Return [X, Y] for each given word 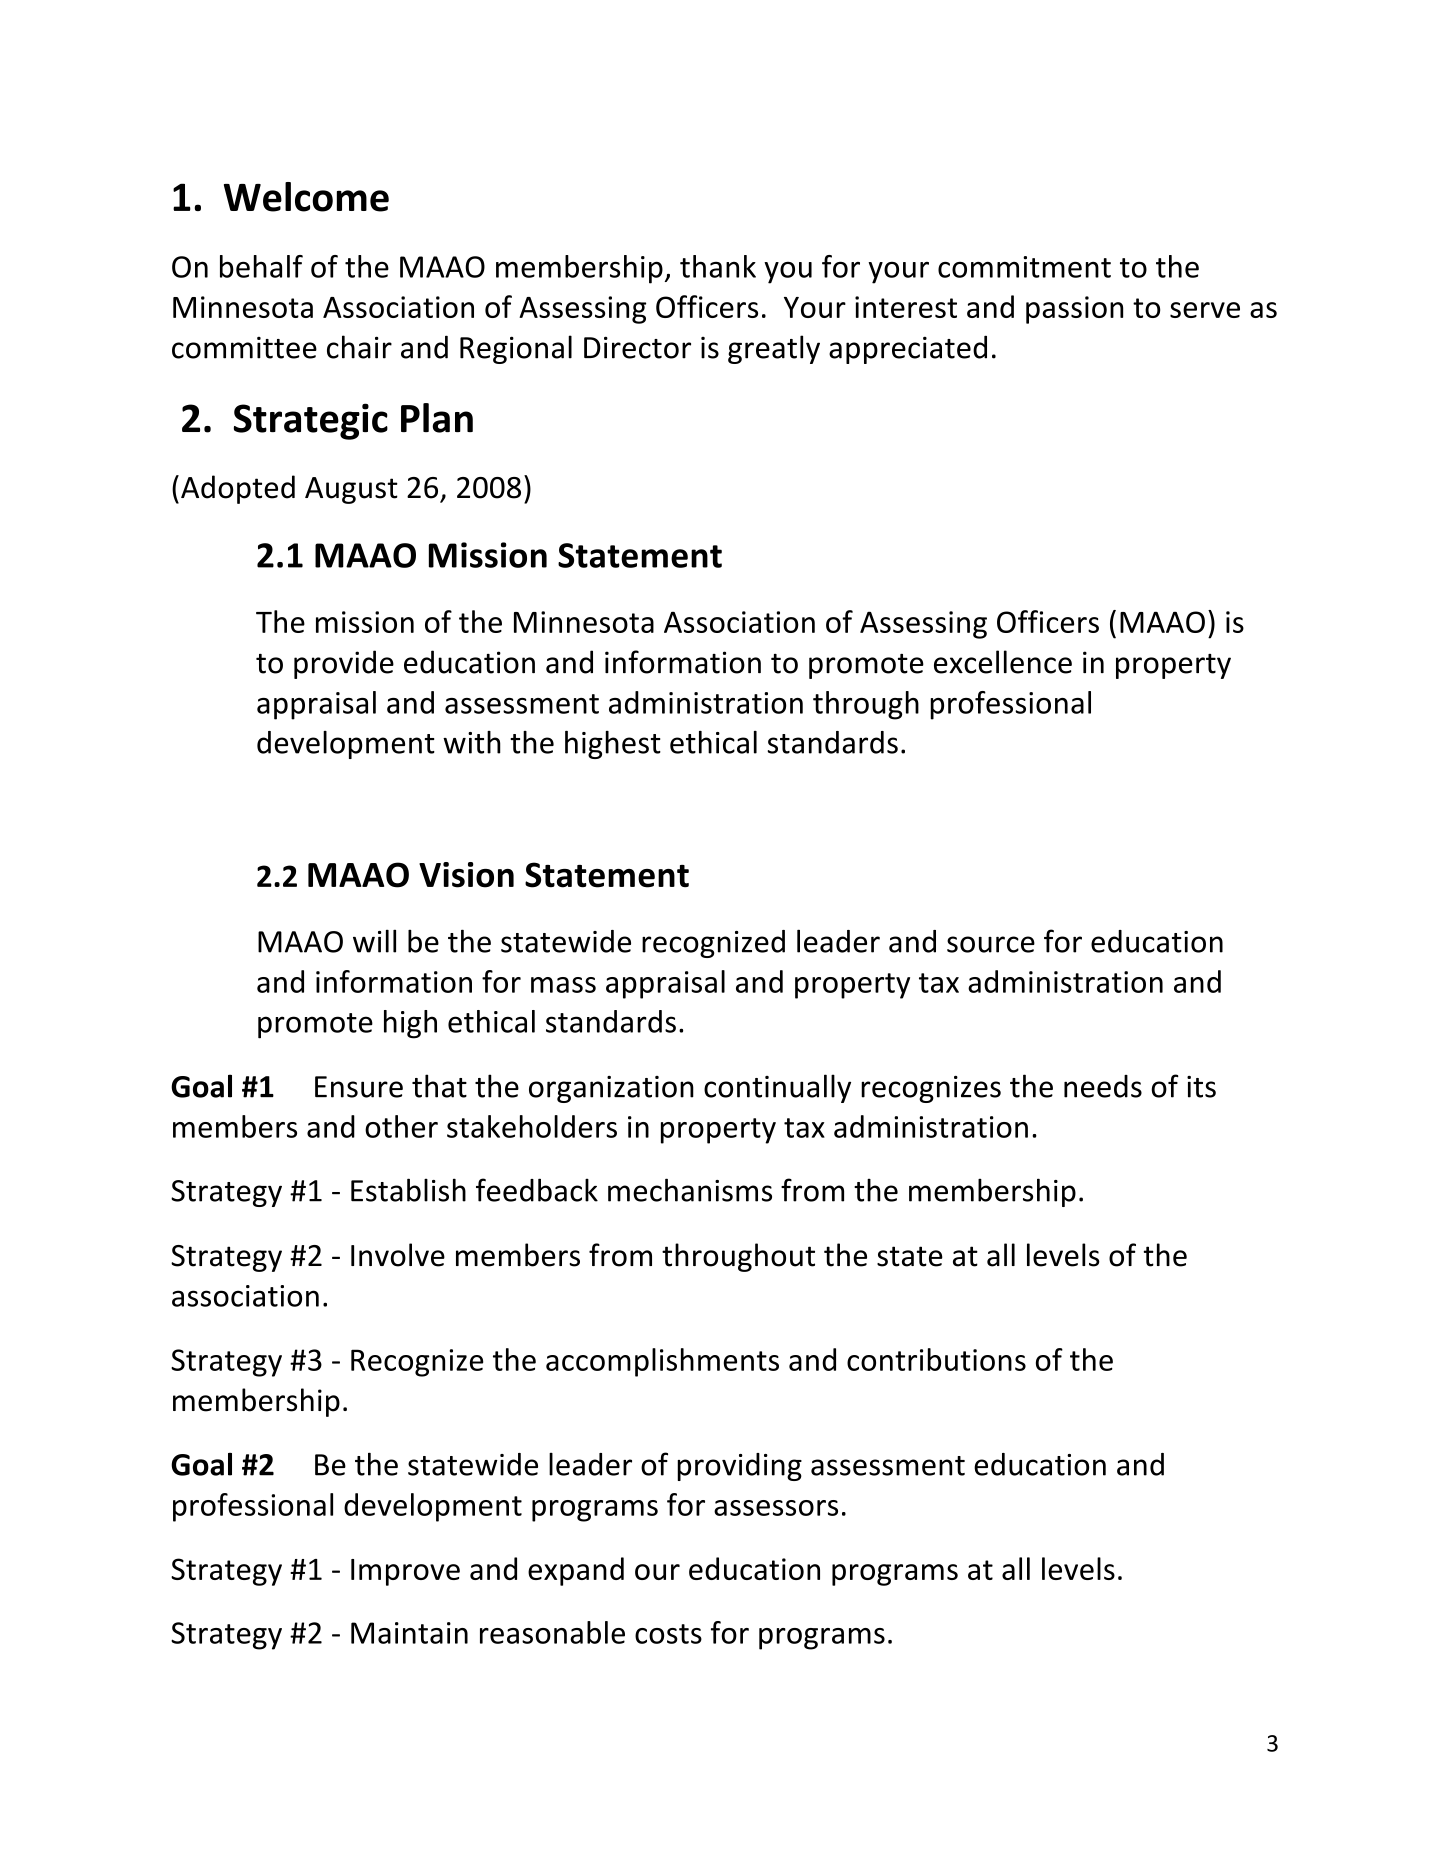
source [991, 944]
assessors [776, 1508]
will [374, 941]
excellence [1003, 662]
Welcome [306, 197]
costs [668, 1634]
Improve [405, 1572]
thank [718, 266]
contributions [936, 1359]
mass [563, 985]
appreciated [908, 349]
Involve [398, 1255]
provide [344, 664]
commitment [1024, 267]
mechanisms [690, 1190]
